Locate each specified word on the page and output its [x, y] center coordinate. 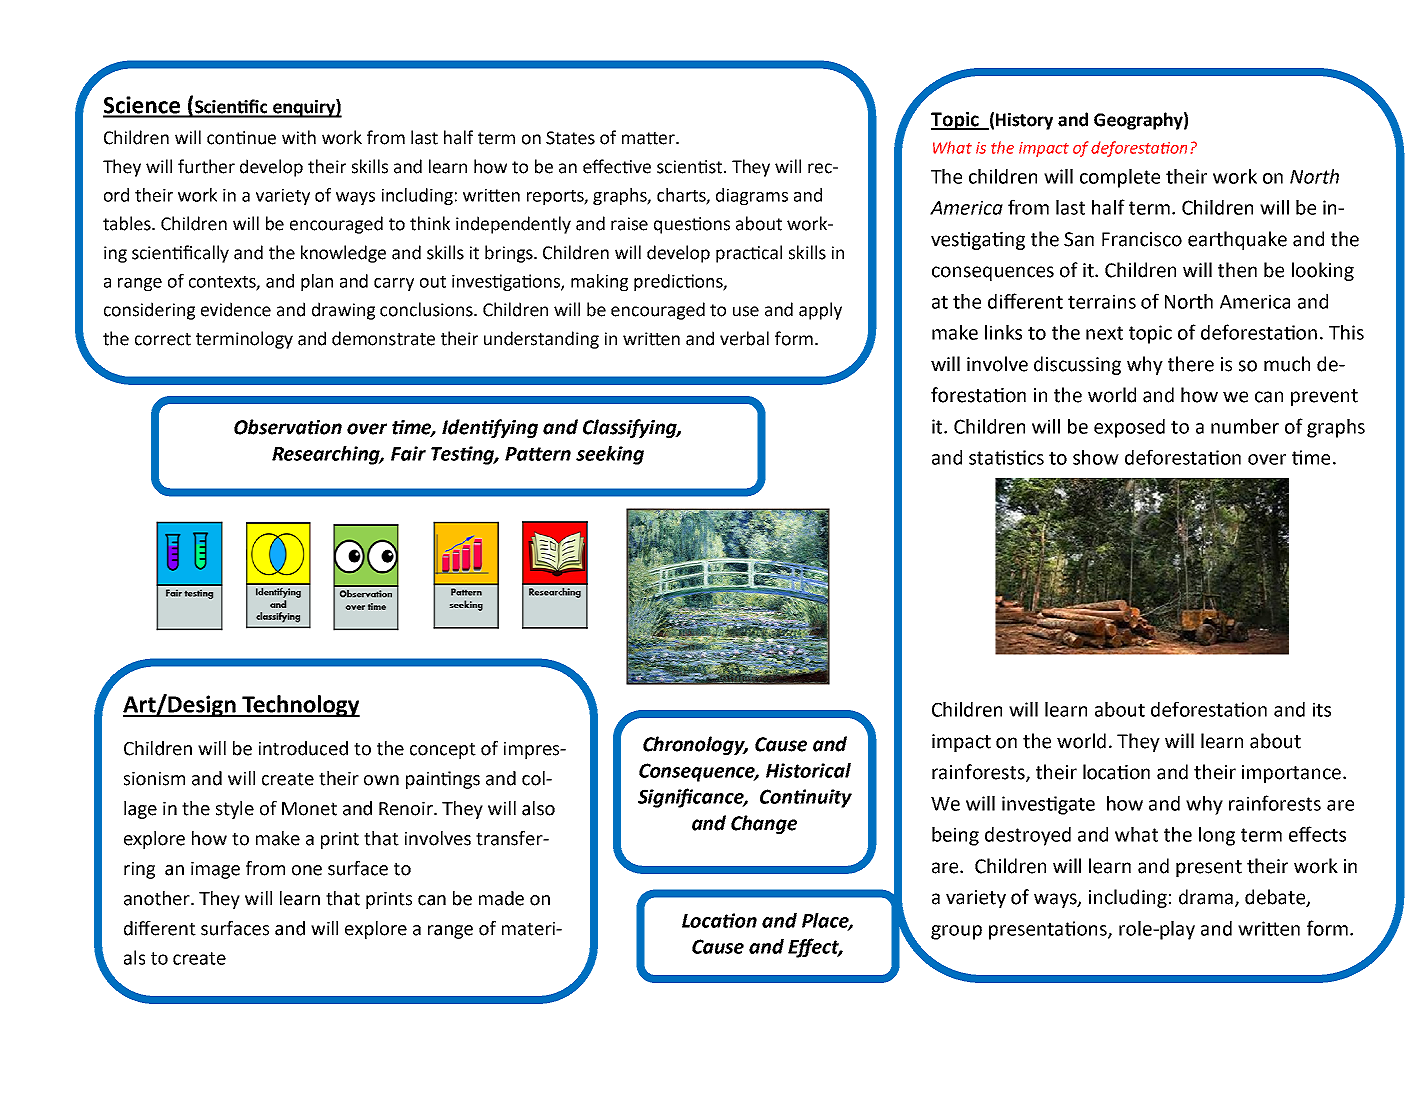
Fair [408, 453]
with [299, 137]
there [1191, 364]
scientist [689, 167]
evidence [236, 309]
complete [1120, 178]
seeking [610, 455]
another [158, 898]
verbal [744, 338]
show [1096, 457]
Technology [300, 706]
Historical [808, 770]
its [1322, 709]
